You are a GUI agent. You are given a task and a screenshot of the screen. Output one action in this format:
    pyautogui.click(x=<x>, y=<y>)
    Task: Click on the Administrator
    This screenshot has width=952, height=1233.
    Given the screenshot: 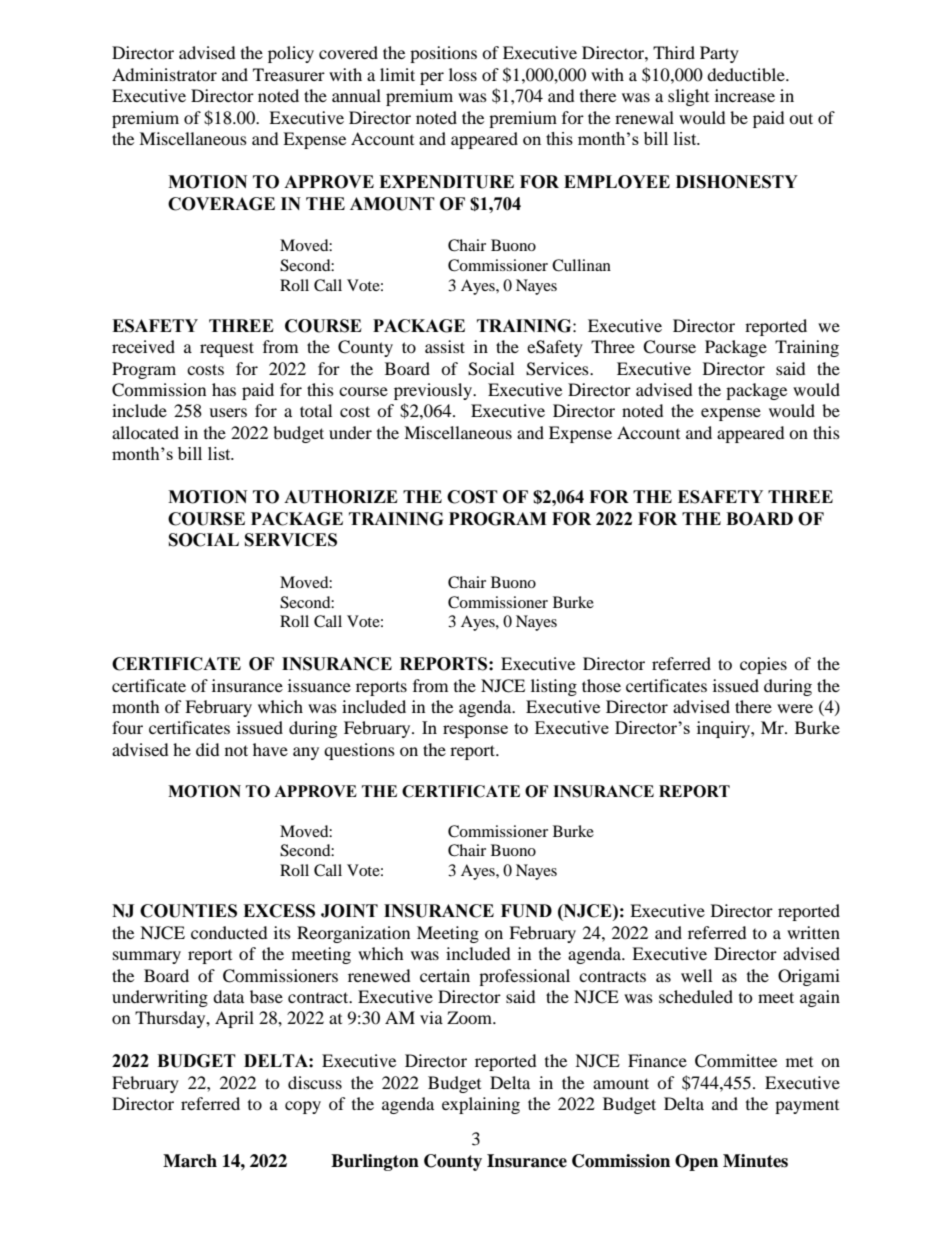 What is the action you would take?
    pyautogui.click(x=164, y=74)
